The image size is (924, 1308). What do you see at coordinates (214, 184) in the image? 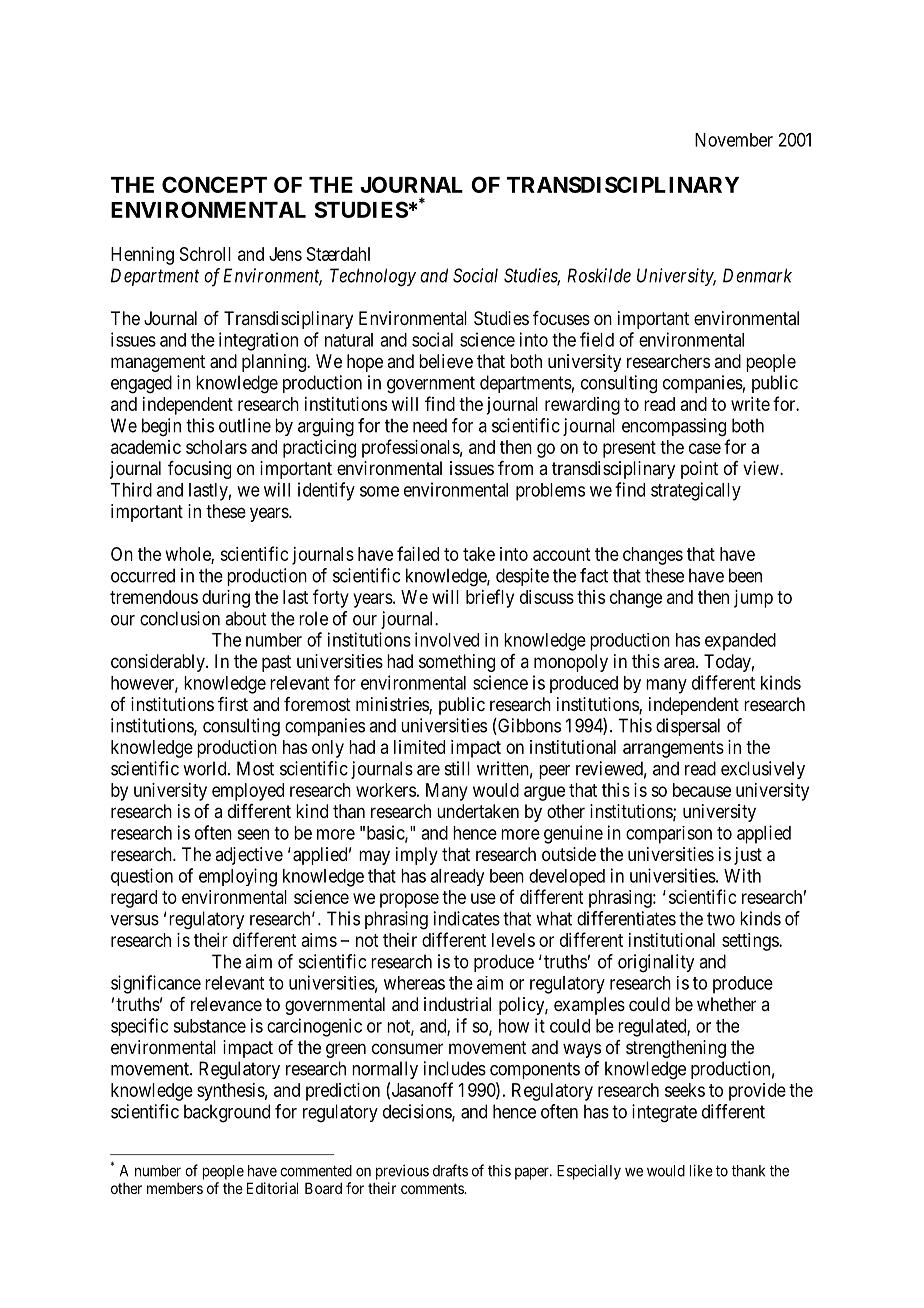
I see `CONCEPT` at bounding box center [214, 184].
